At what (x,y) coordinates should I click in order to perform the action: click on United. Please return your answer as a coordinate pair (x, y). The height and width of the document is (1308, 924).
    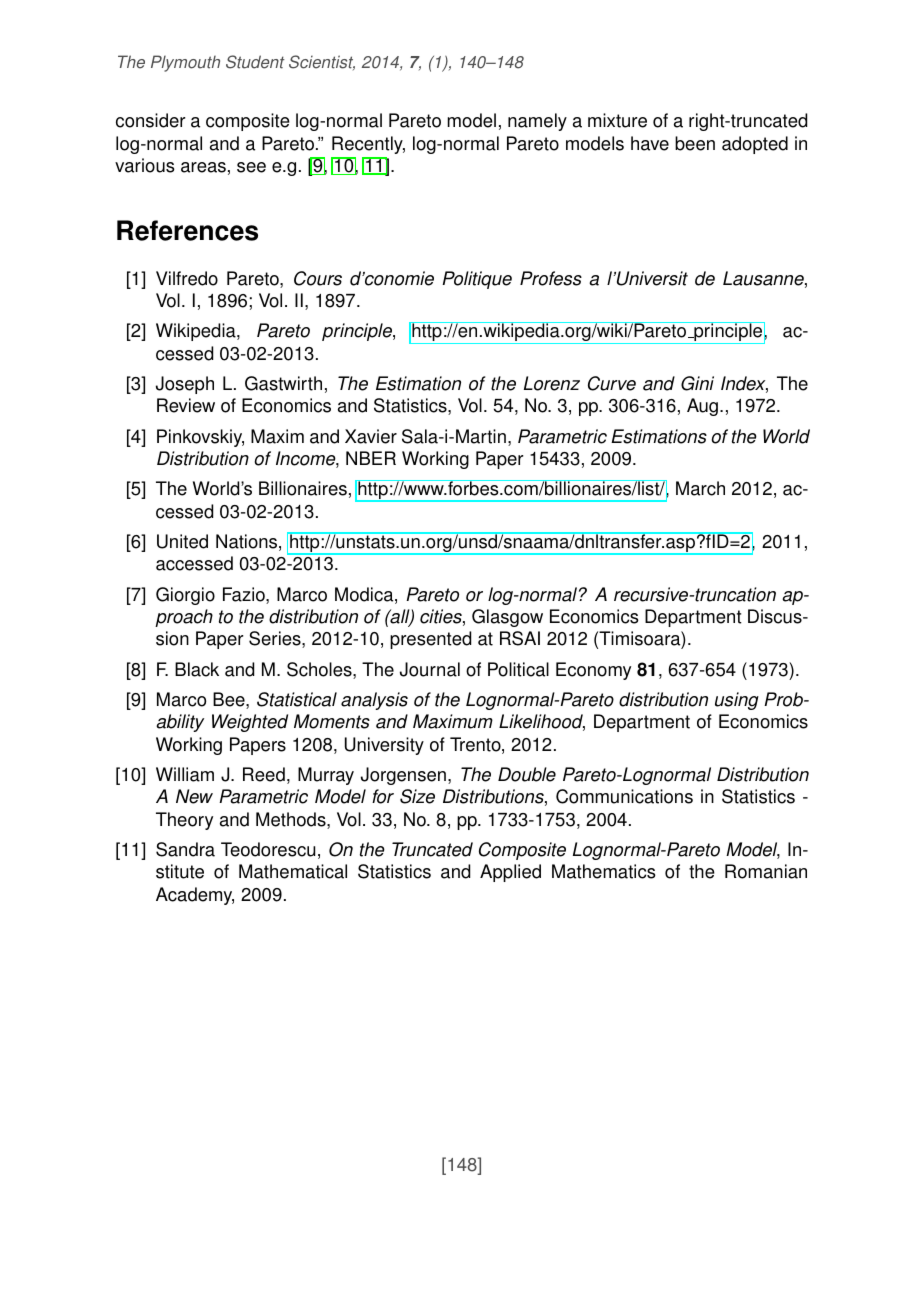
    Looking at the image, I should click on (182, 541).
